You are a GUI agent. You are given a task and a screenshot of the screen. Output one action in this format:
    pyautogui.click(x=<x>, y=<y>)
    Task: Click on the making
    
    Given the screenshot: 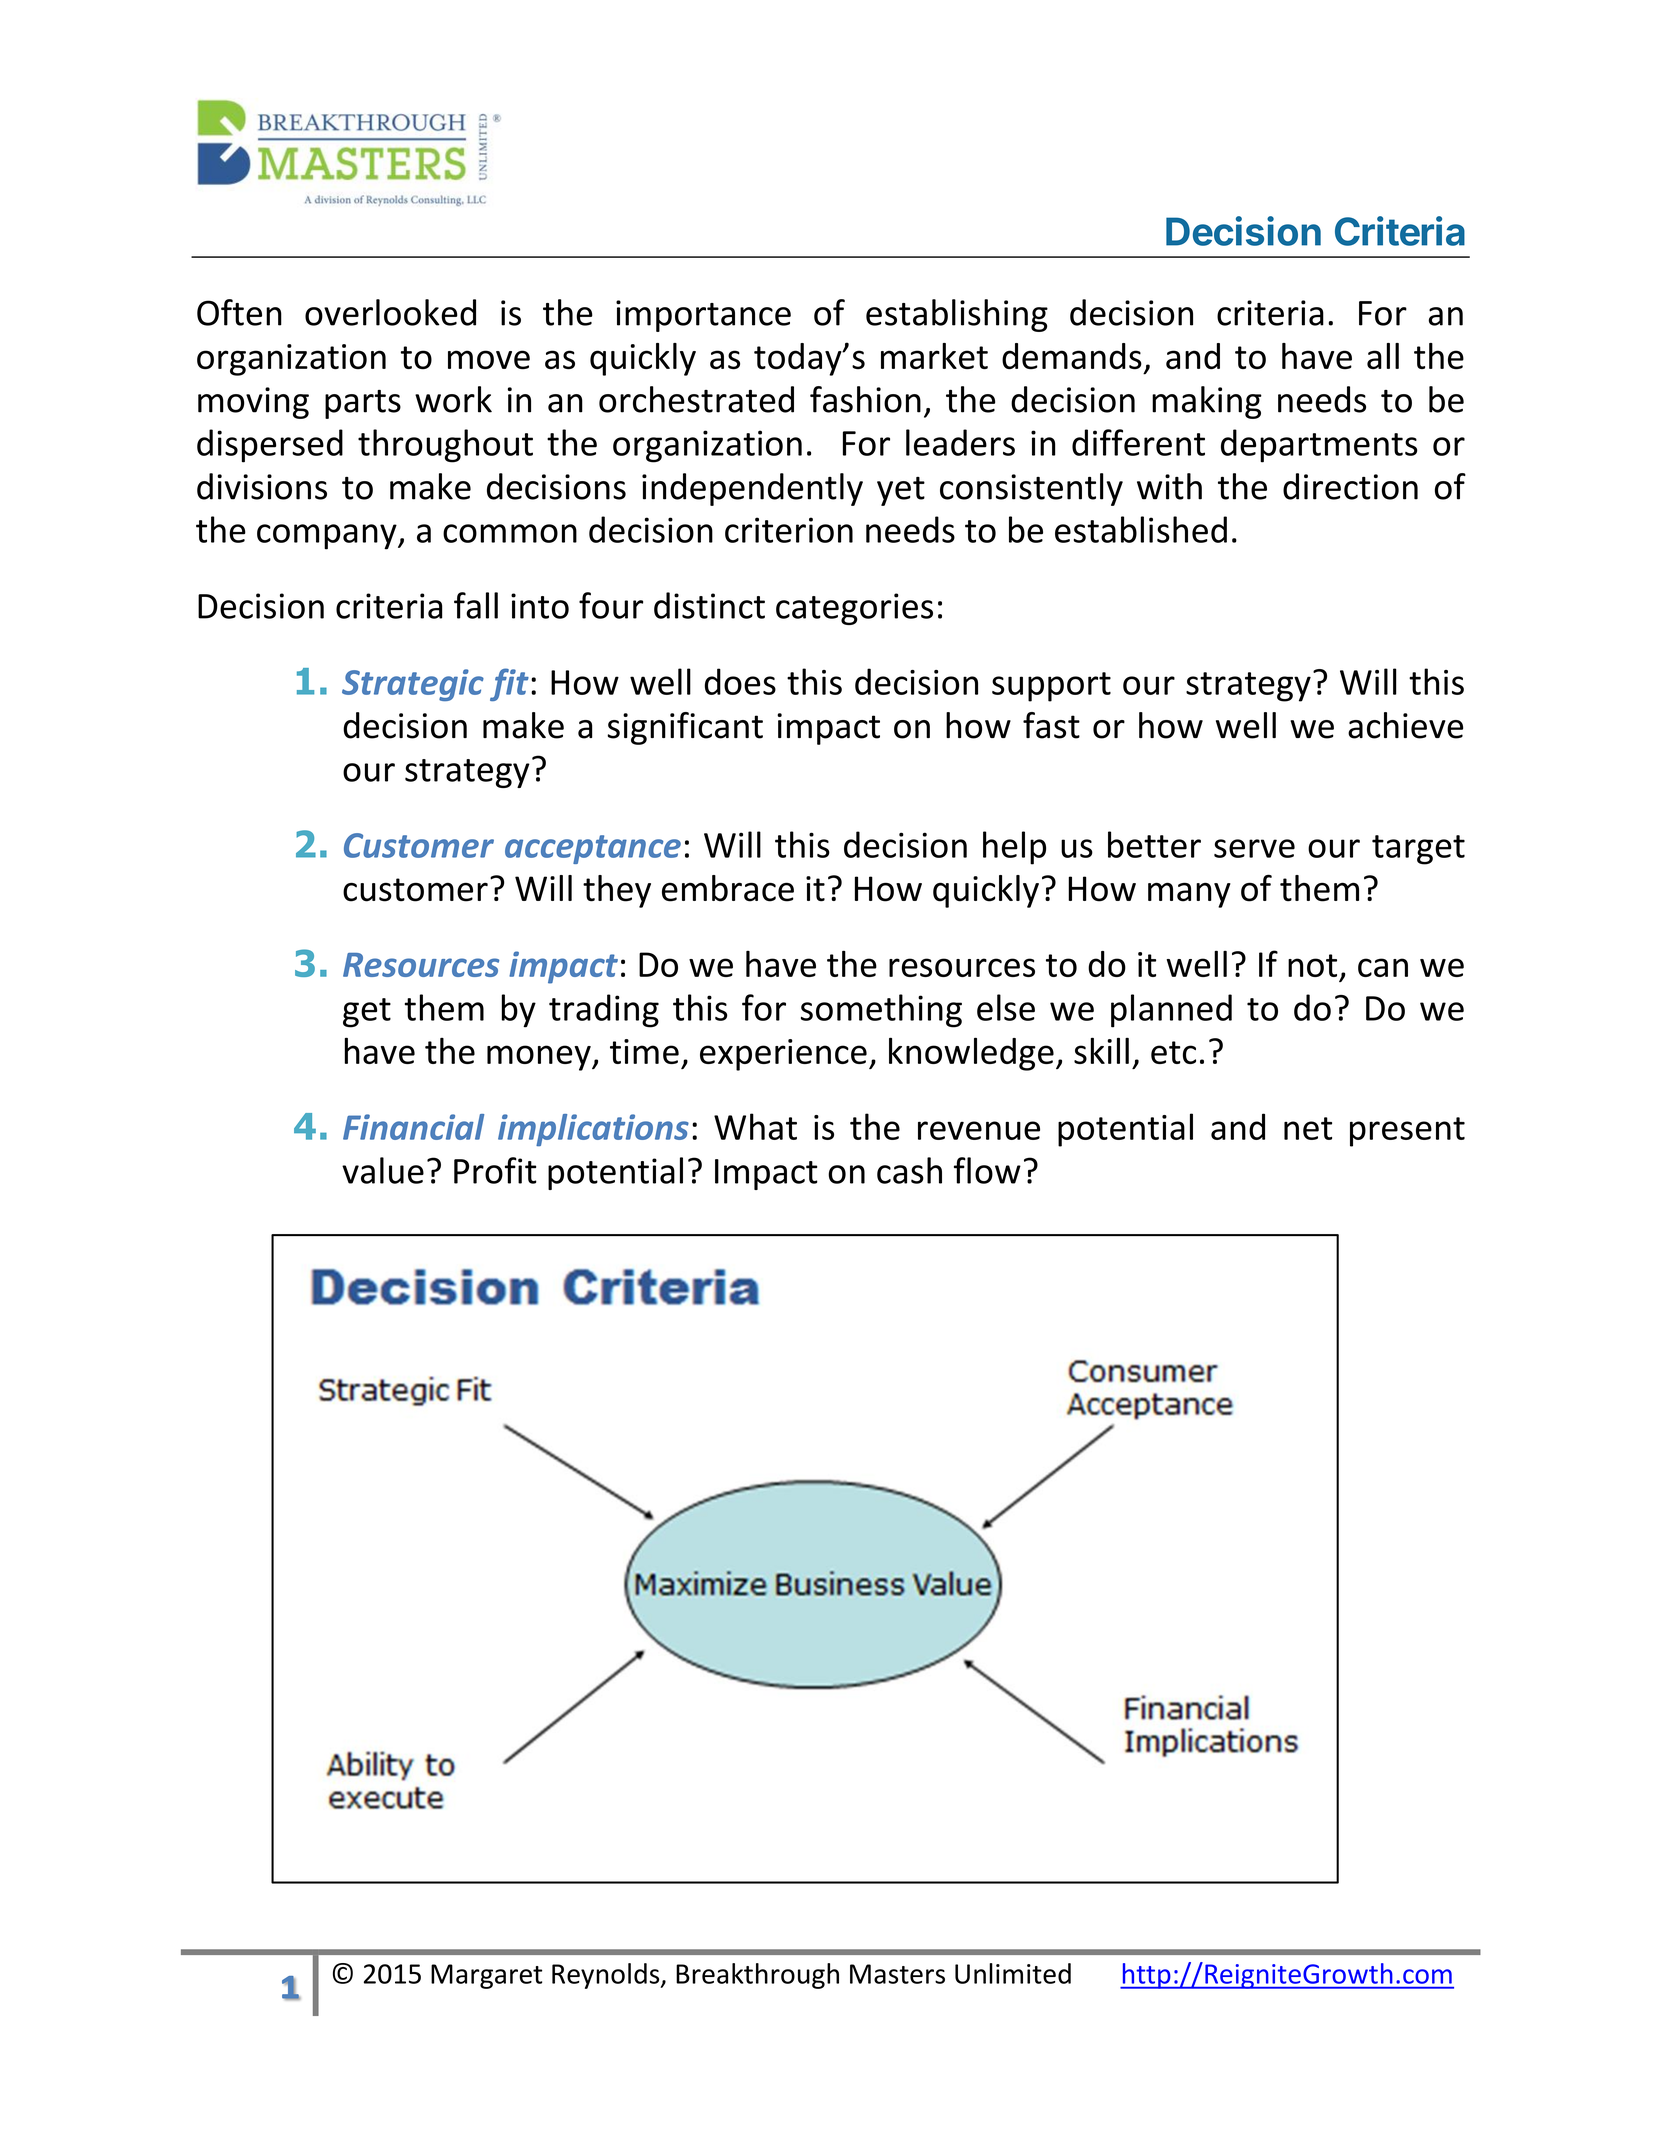 What is the action you would take?
    pyautogui.click(x=1207, y=402)
